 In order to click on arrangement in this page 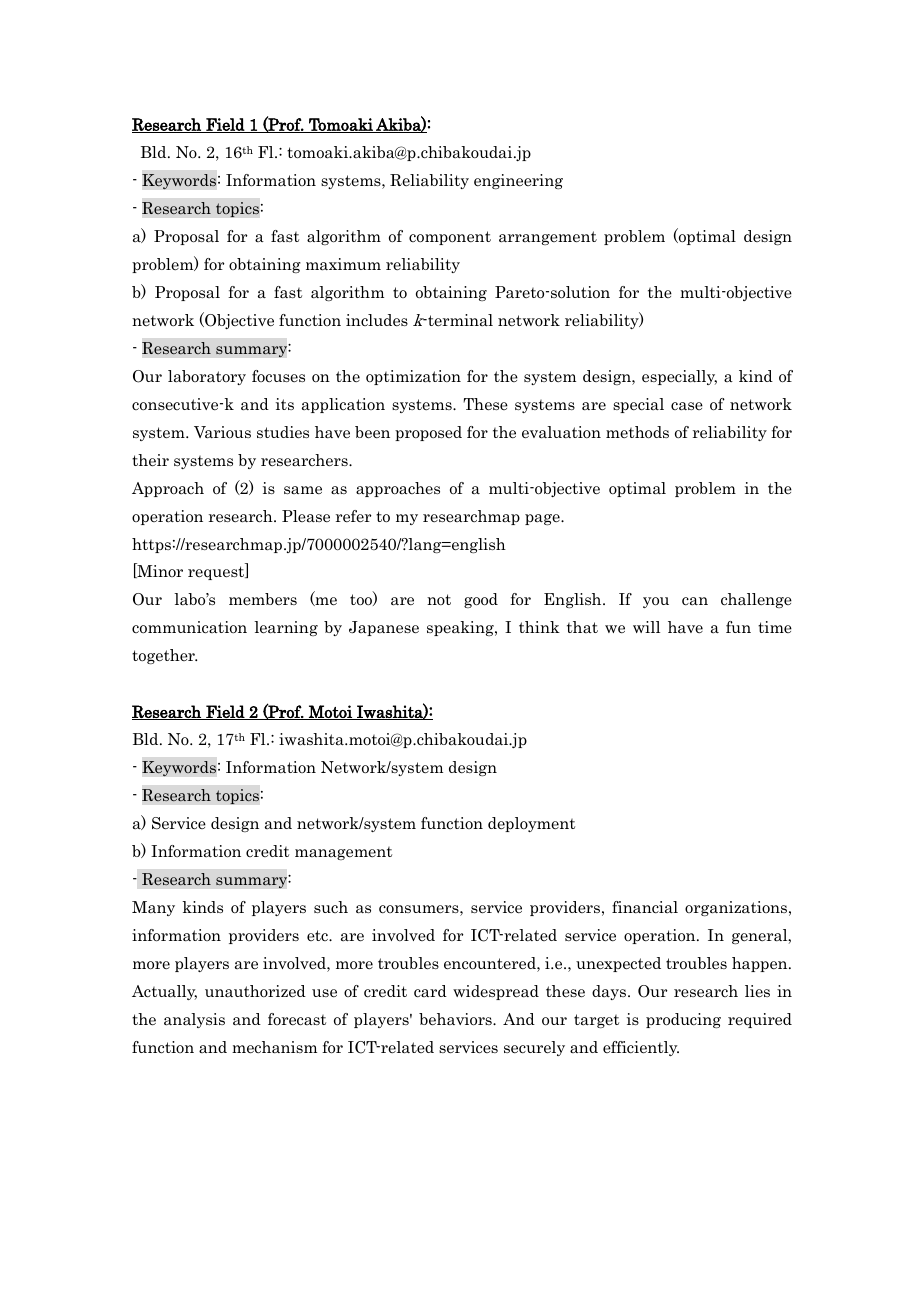, I will do `click(548, 238)`.
